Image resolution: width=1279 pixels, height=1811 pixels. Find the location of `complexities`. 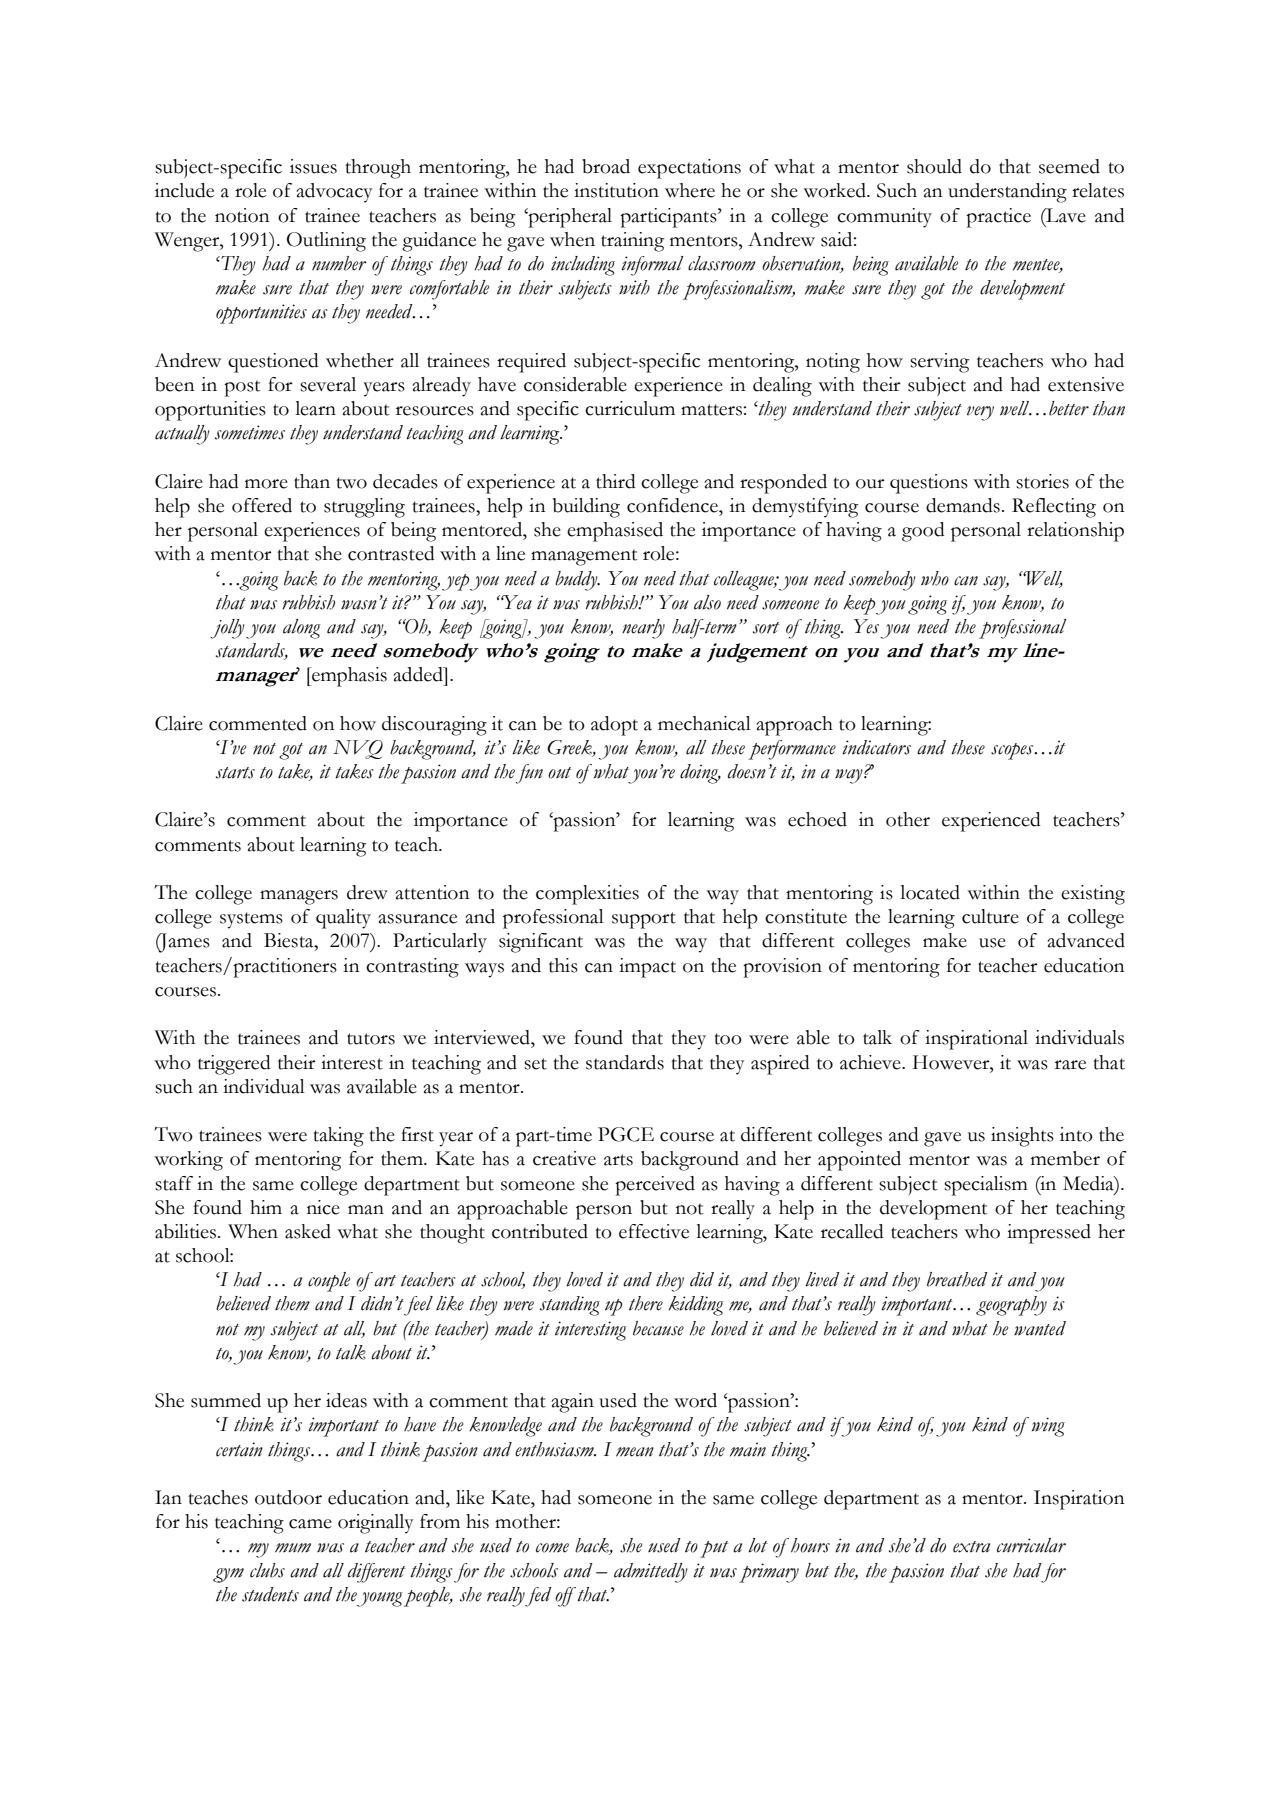

complexities is located at coordinates (587, 895).
